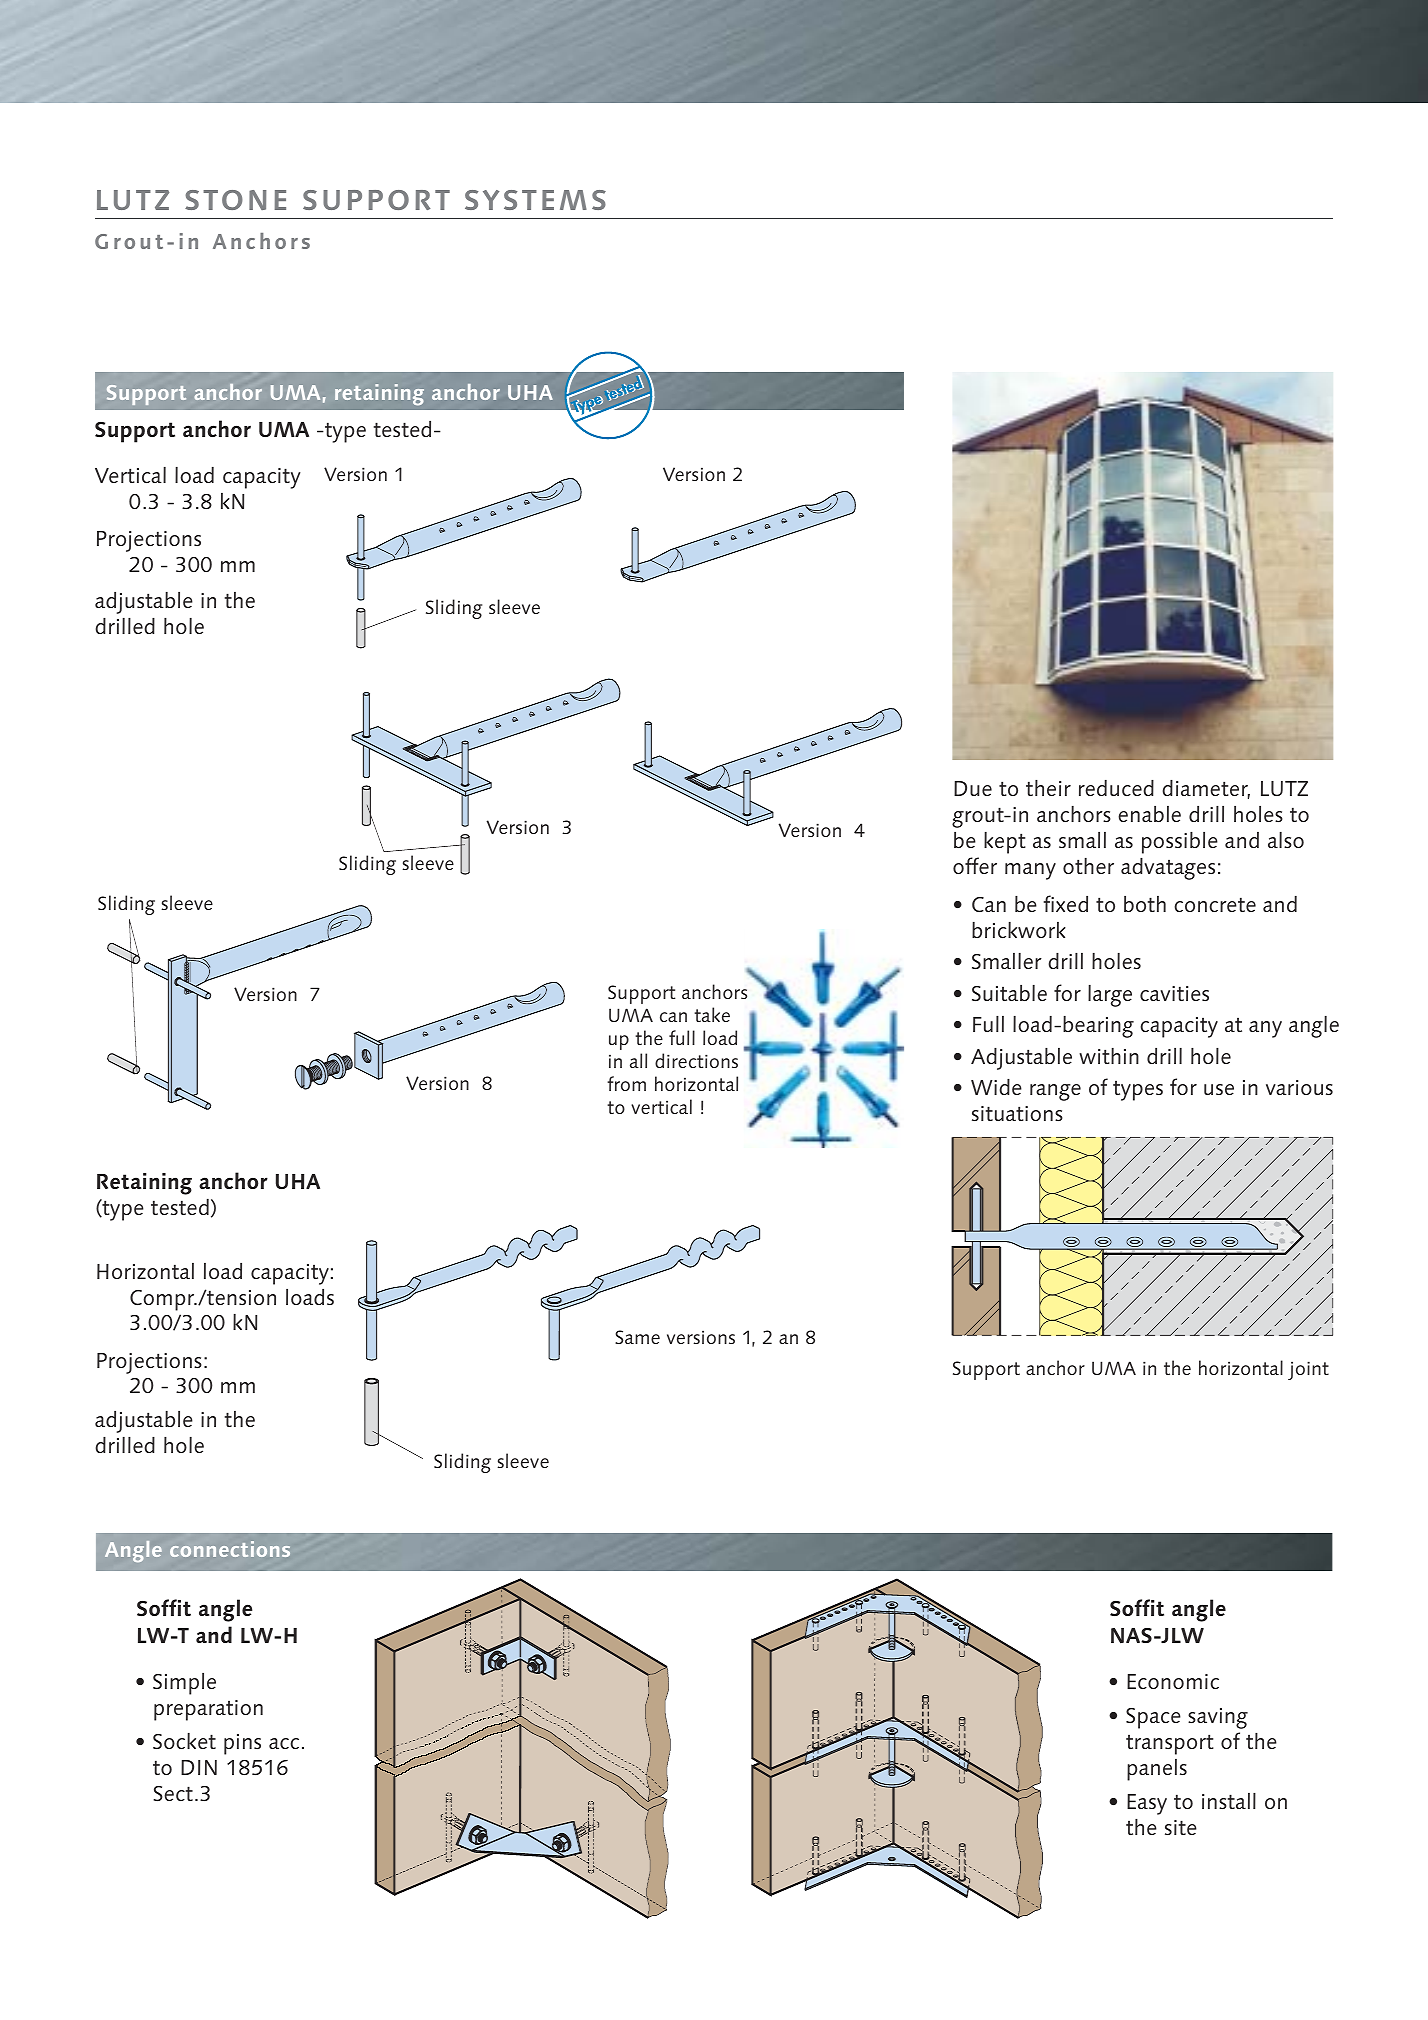 This screenshot has width=1428, height=2020. Describe the element at coordinates (973, 788) in the screenshot. I see `Due` at that location.
